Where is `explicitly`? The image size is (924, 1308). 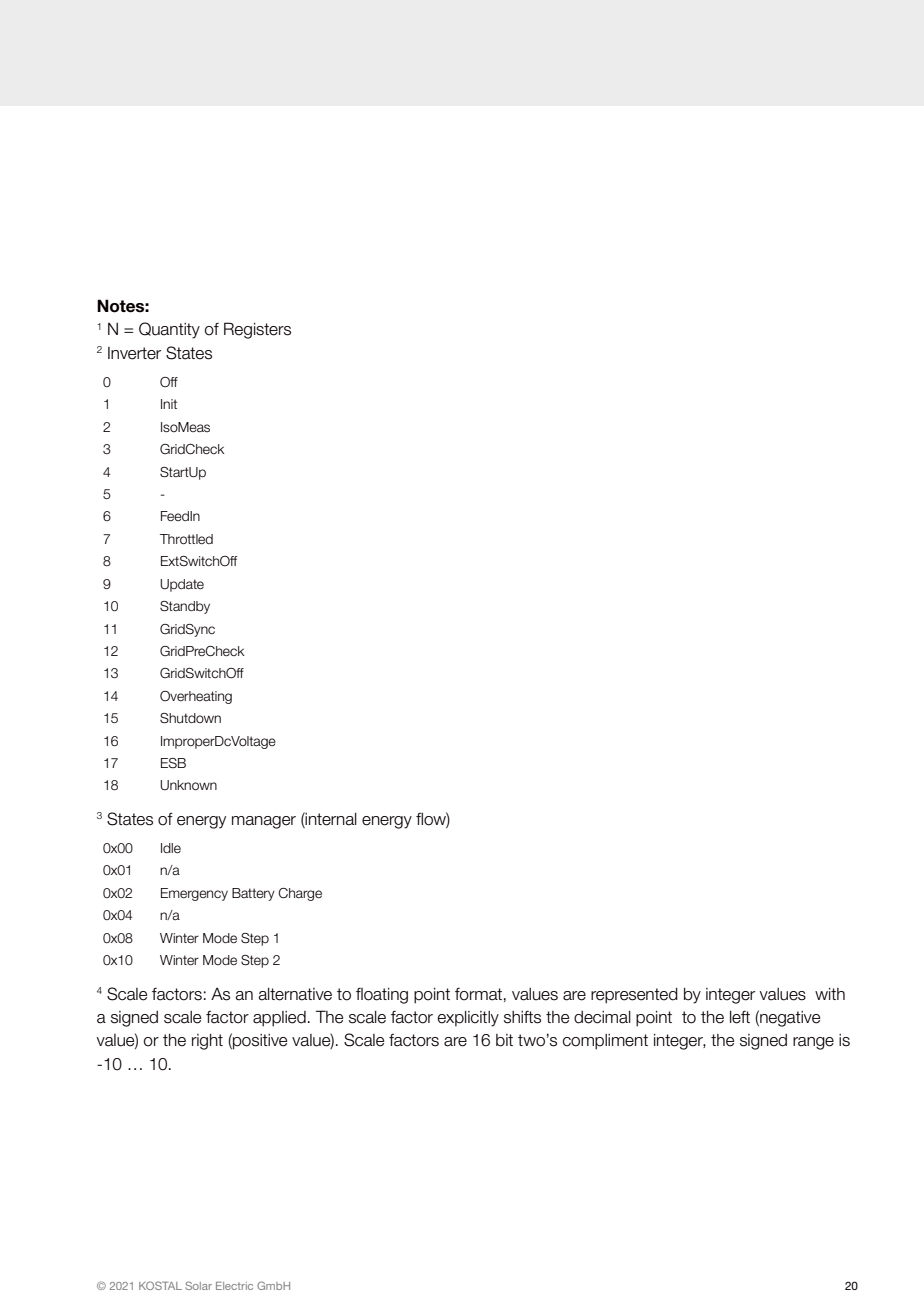 explicitly is located at coordinates (468, 1019).
